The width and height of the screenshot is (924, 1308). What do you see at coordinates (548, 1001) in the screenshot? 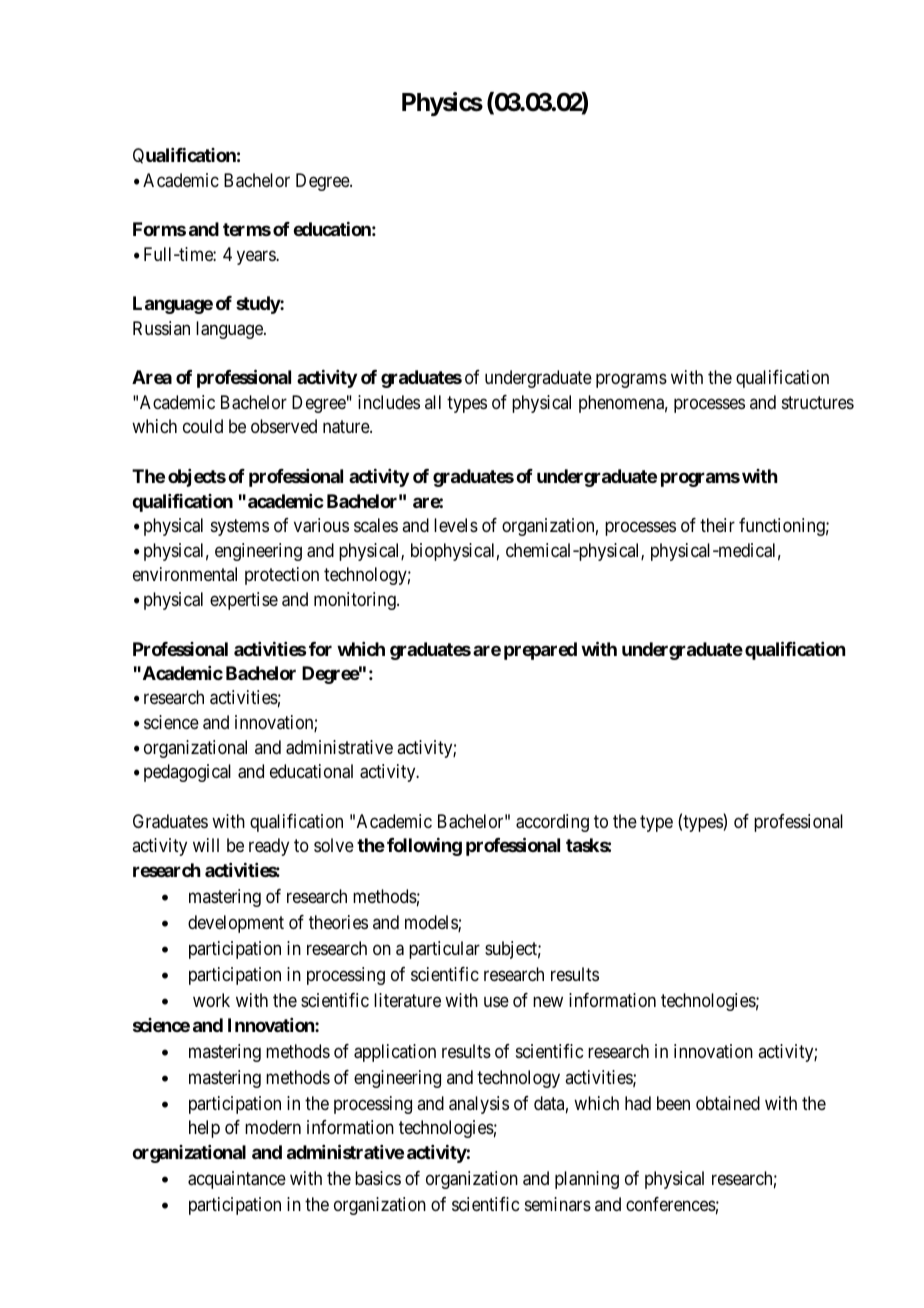
I see `new` at bounding box center [548, 1001].
